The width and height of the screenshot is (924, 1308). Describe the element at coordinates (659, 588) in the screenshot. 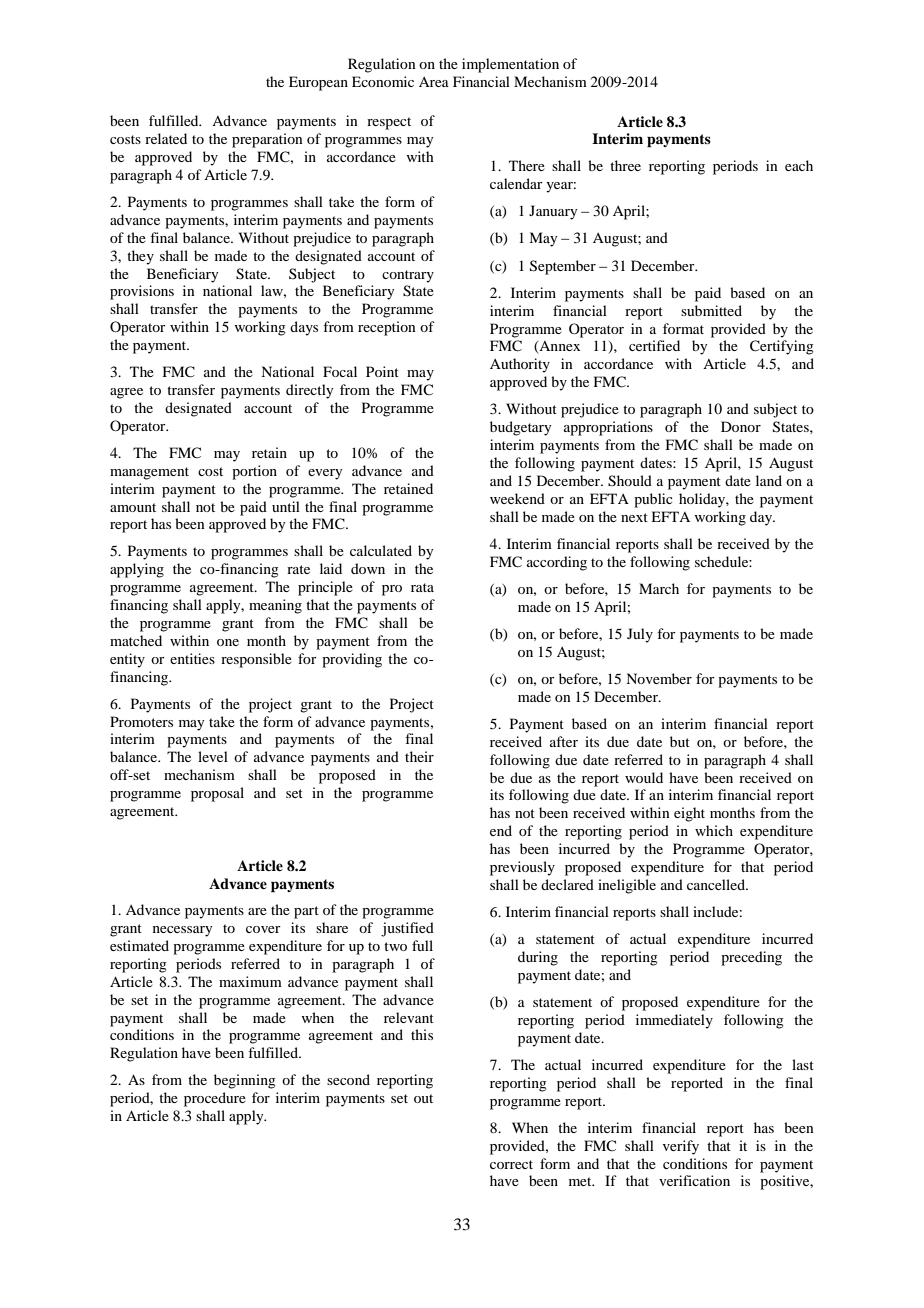

I see `March` at that location.
